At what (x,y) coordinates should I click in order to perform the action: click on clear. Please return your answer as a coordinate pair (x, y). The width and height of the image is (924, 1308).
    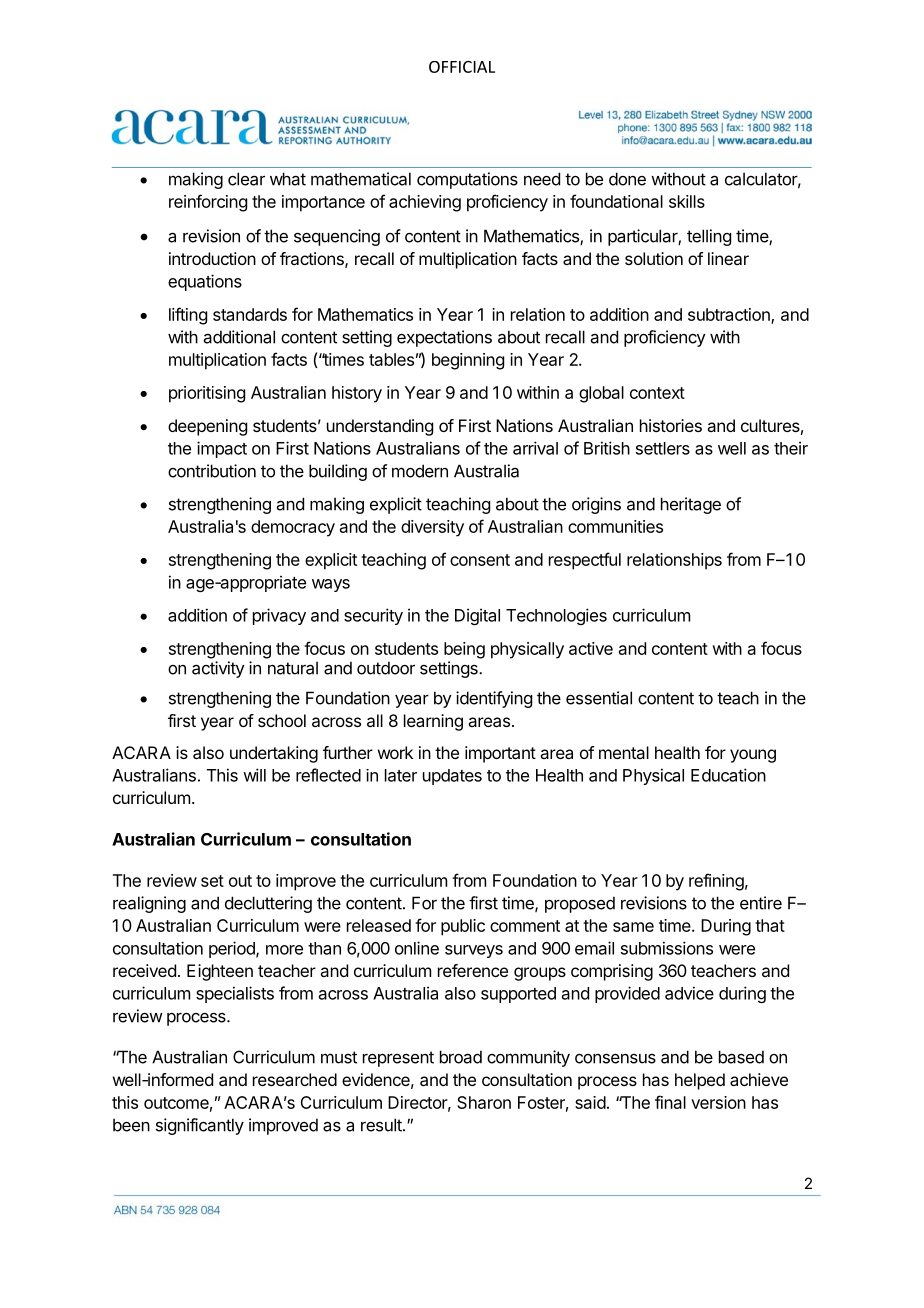
    Looking at the image, I should click on (246, 179).
